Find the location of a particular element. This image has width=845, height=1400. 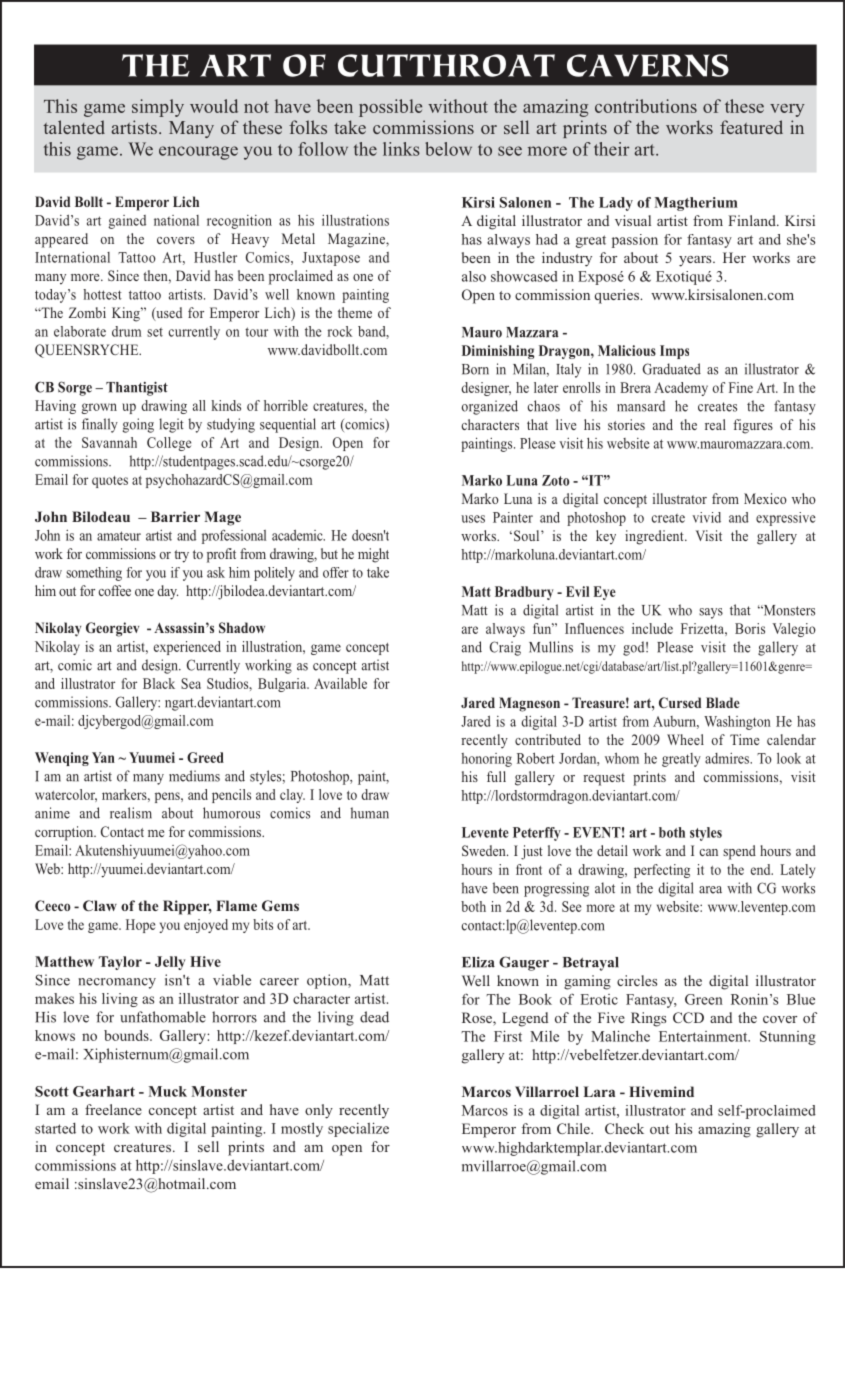

Muck is located at coordinates (168, 1091).
